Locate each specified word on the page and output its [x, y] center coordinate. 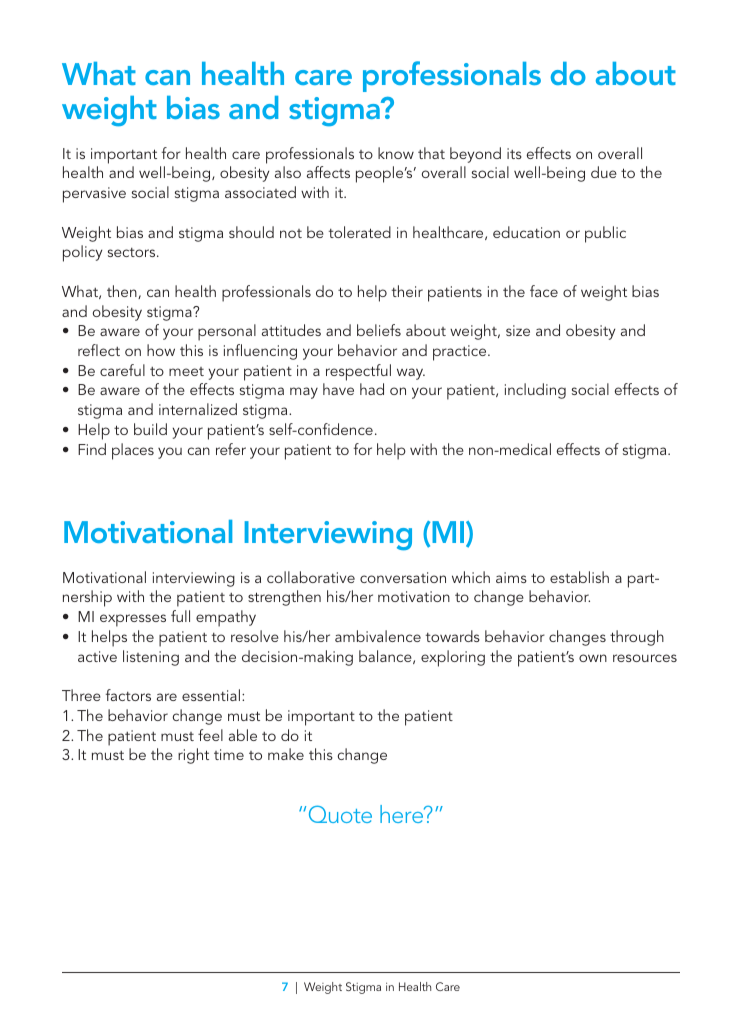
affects [328, 172]
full [180, 616]
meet [186, 371]
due [604, 172]
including [535, 391]
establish [579, 577]
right [193, 756]
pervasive [94, 195]
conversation [403, 577]
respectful [358, 372]
